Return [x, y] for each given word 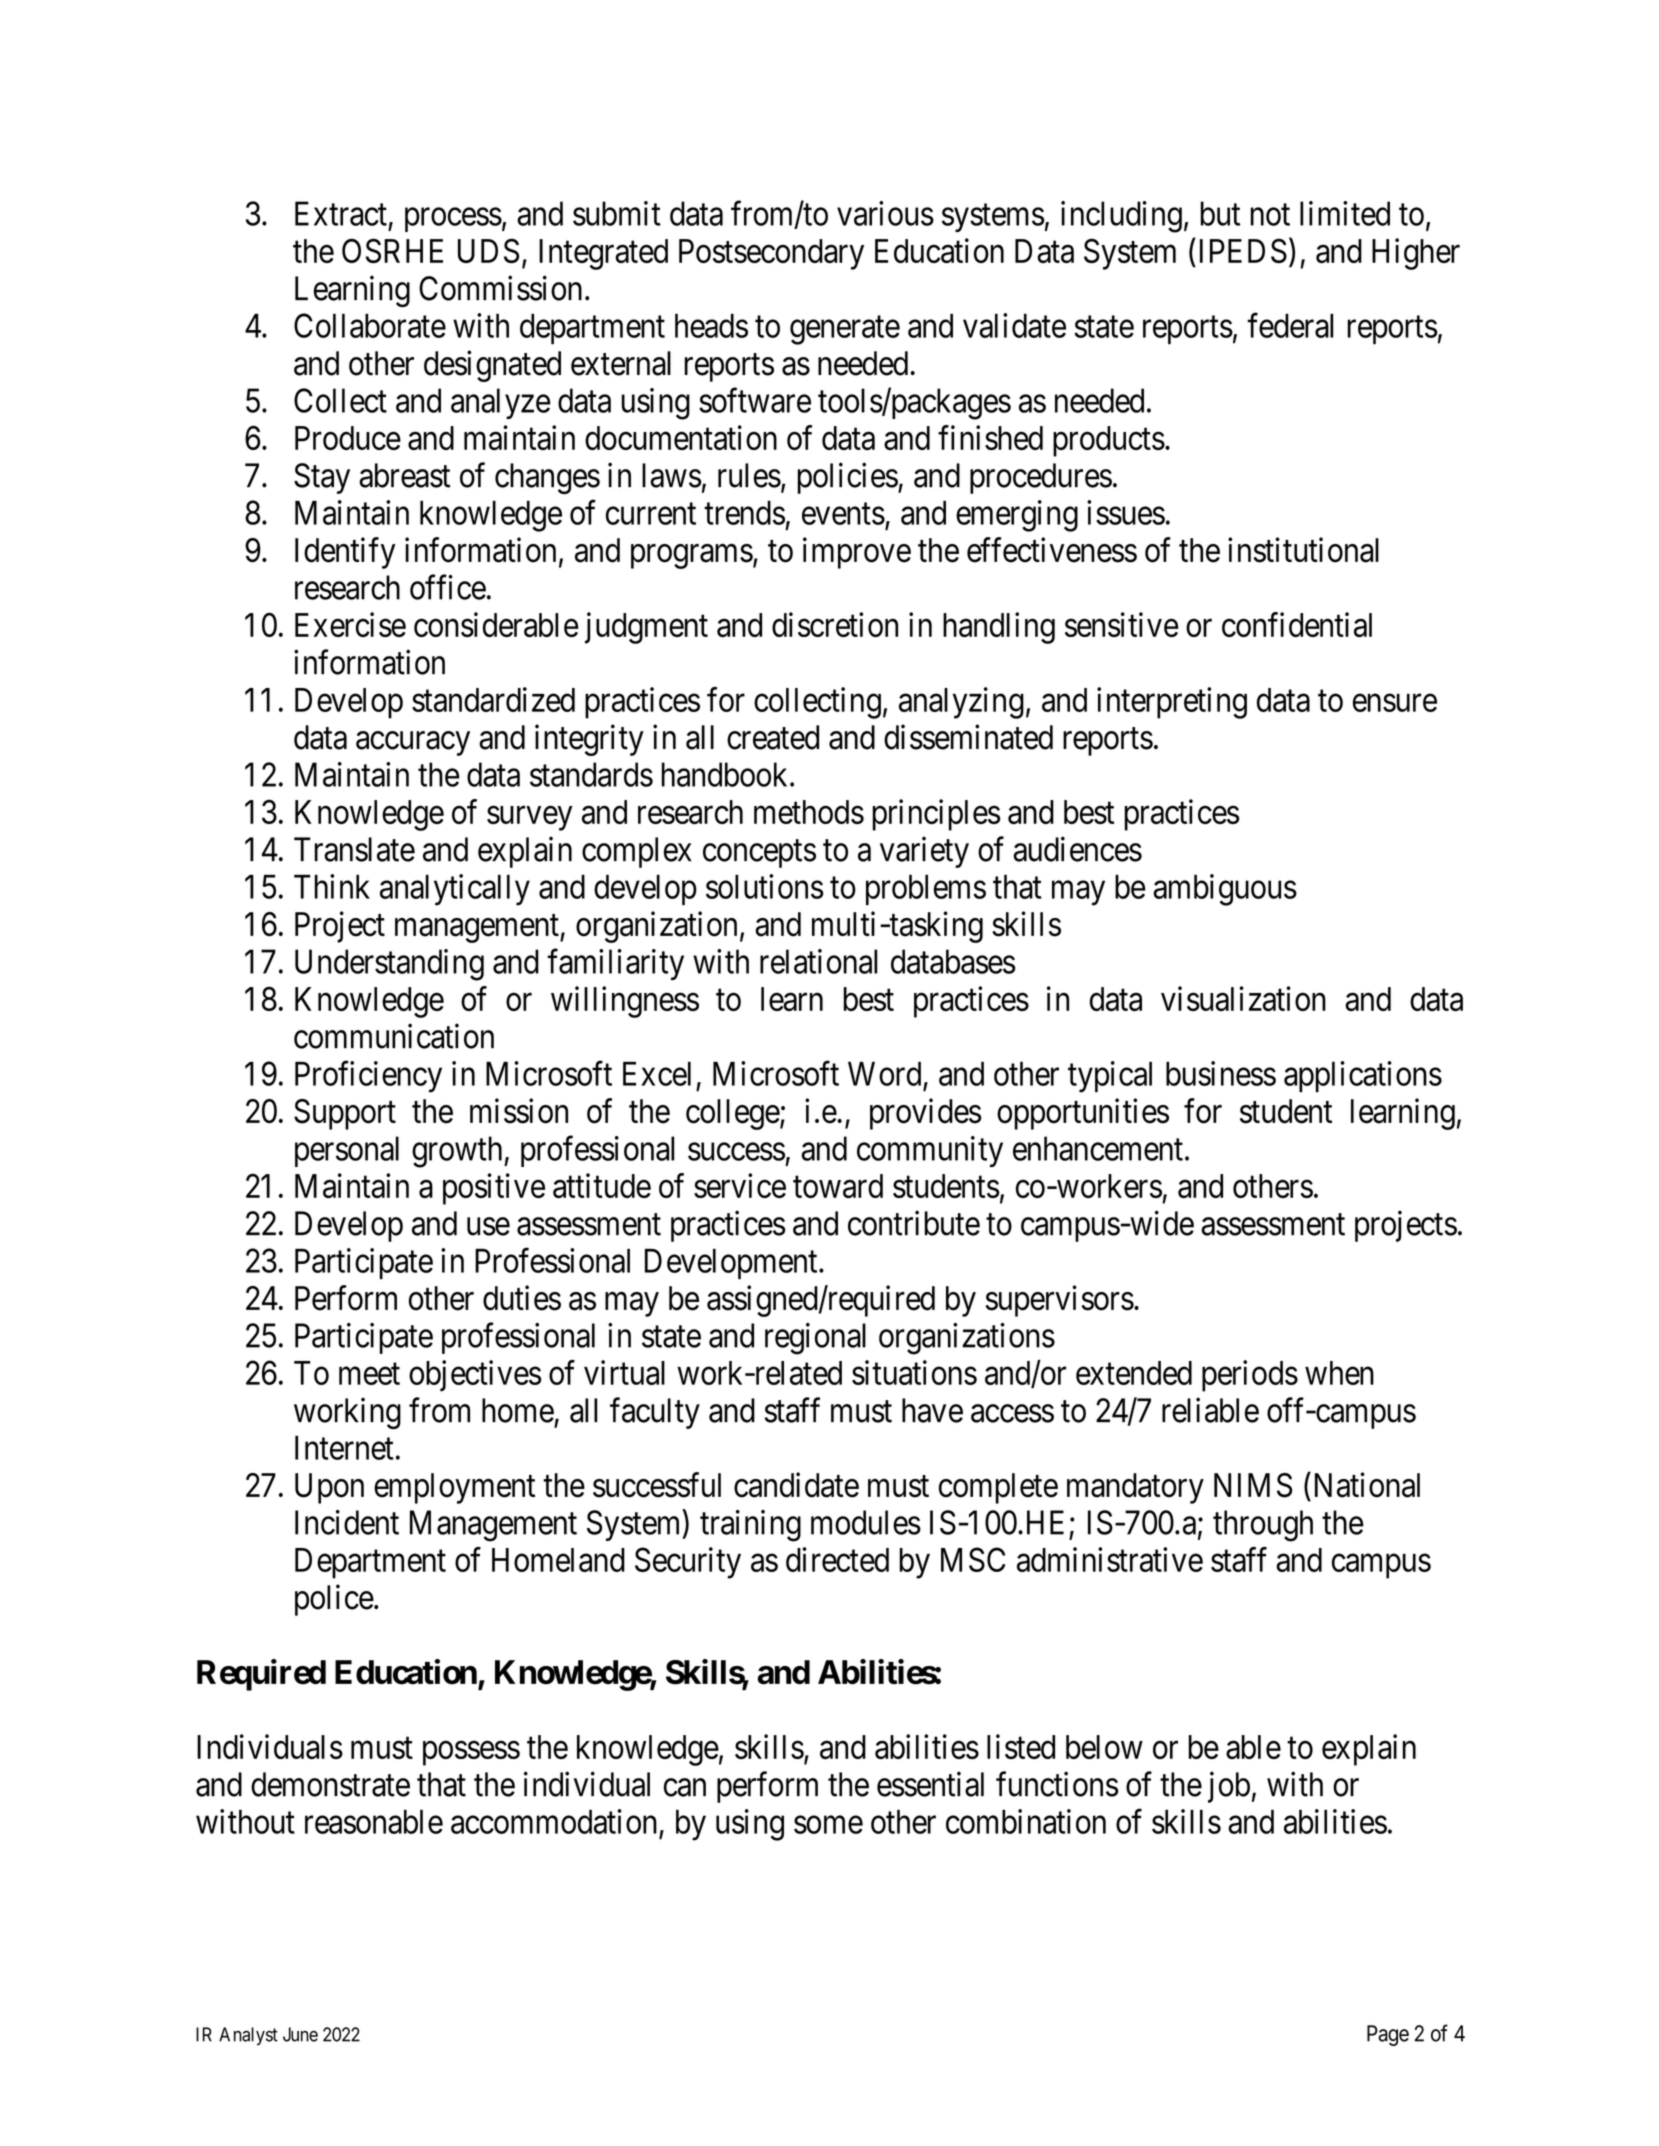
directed [837, 1559]
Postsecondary [771, 254]
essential [930, 1784]
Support [345, 1114]
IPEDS [1241, 250]
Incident [347, 1522]
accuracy [413, 744]
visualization [1243, 998]
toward [838, 1186]
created [773, 737]
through [1263, 1526]
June [300, 2034]
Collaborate [370, 325]
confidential [1297, 624]
